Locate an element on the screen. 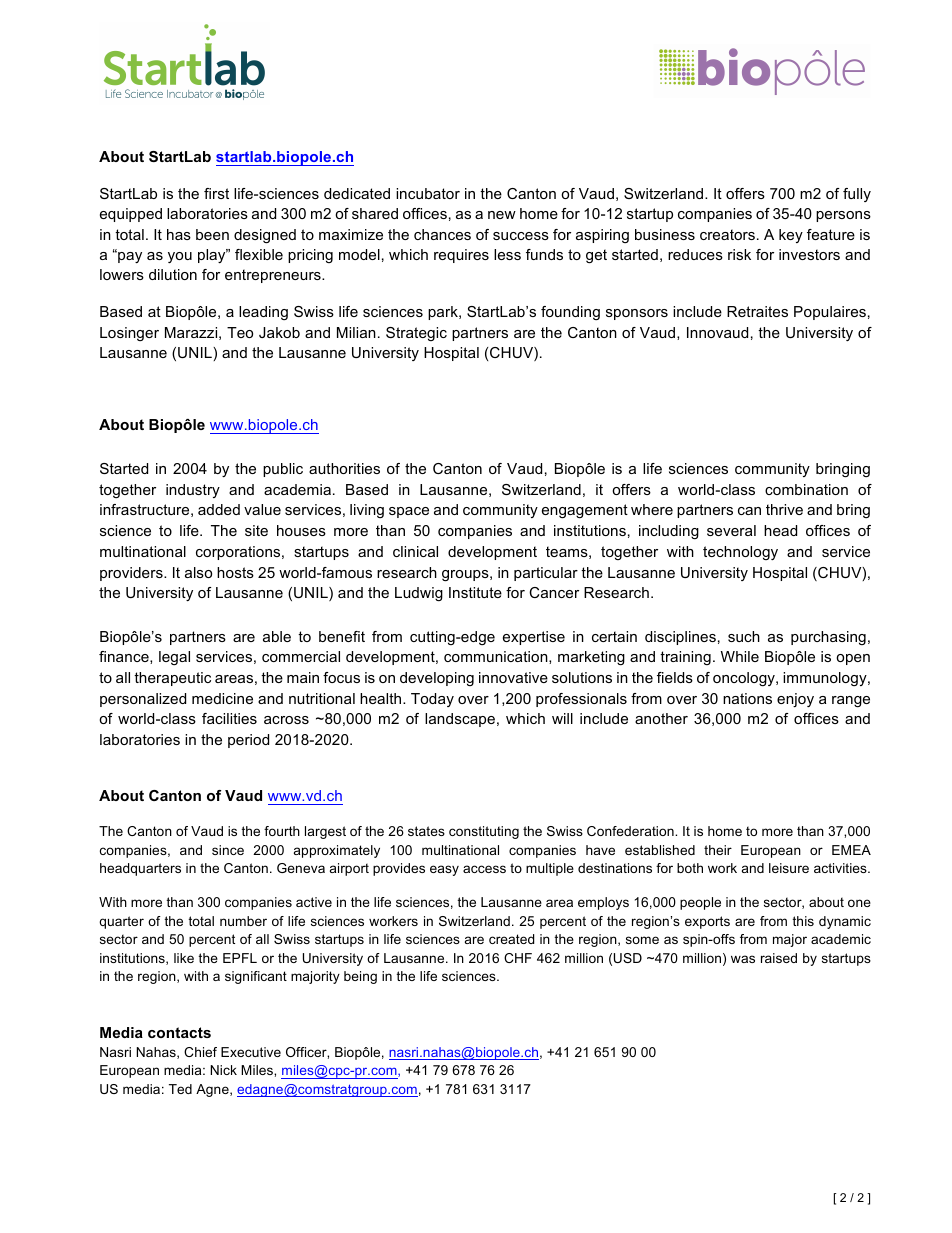 The width and height of the screenshot is (952, 1233). been is located at coordinates (212, 234).
